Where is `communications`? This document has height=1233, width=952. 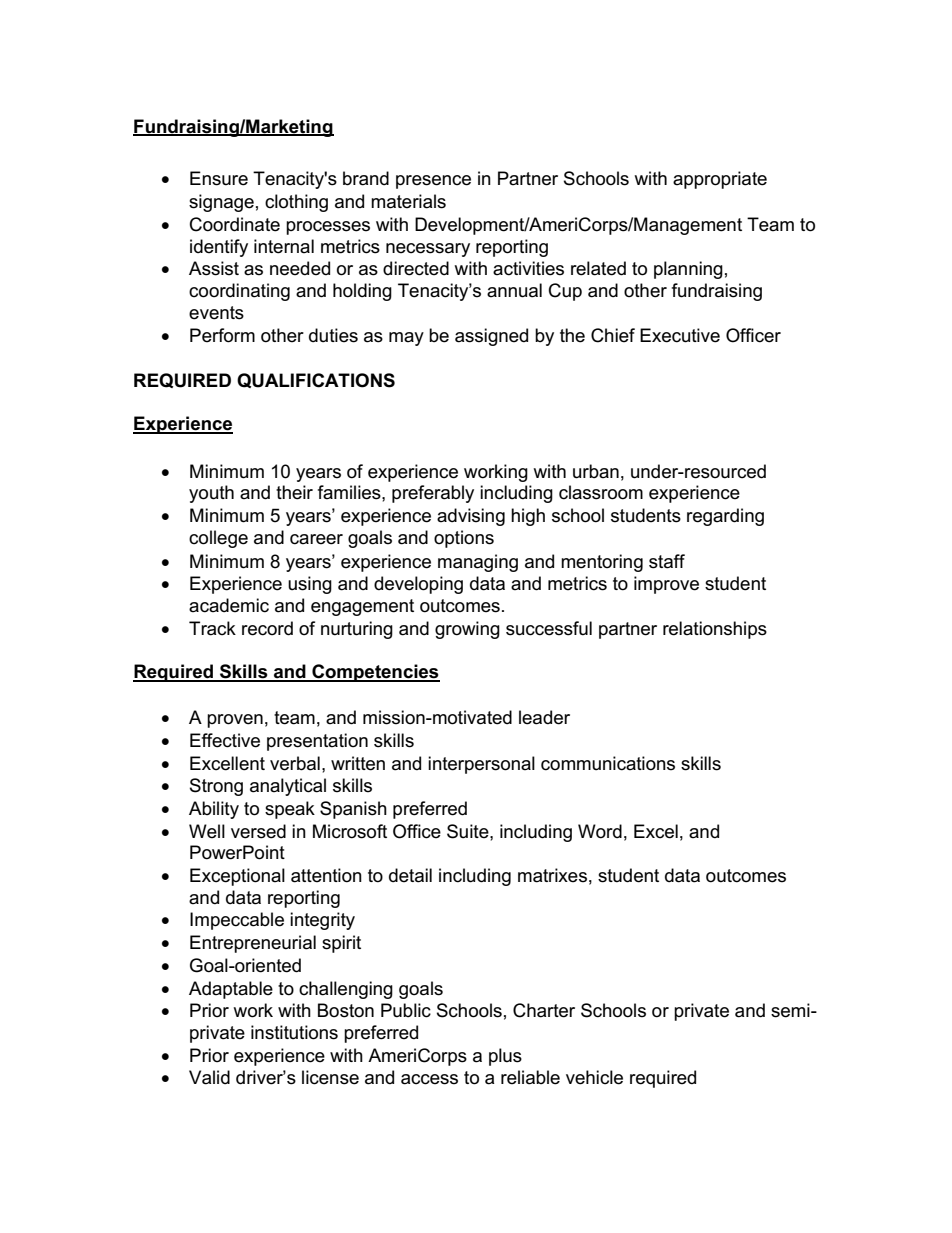
communications is located at coordinates (608, 763).
